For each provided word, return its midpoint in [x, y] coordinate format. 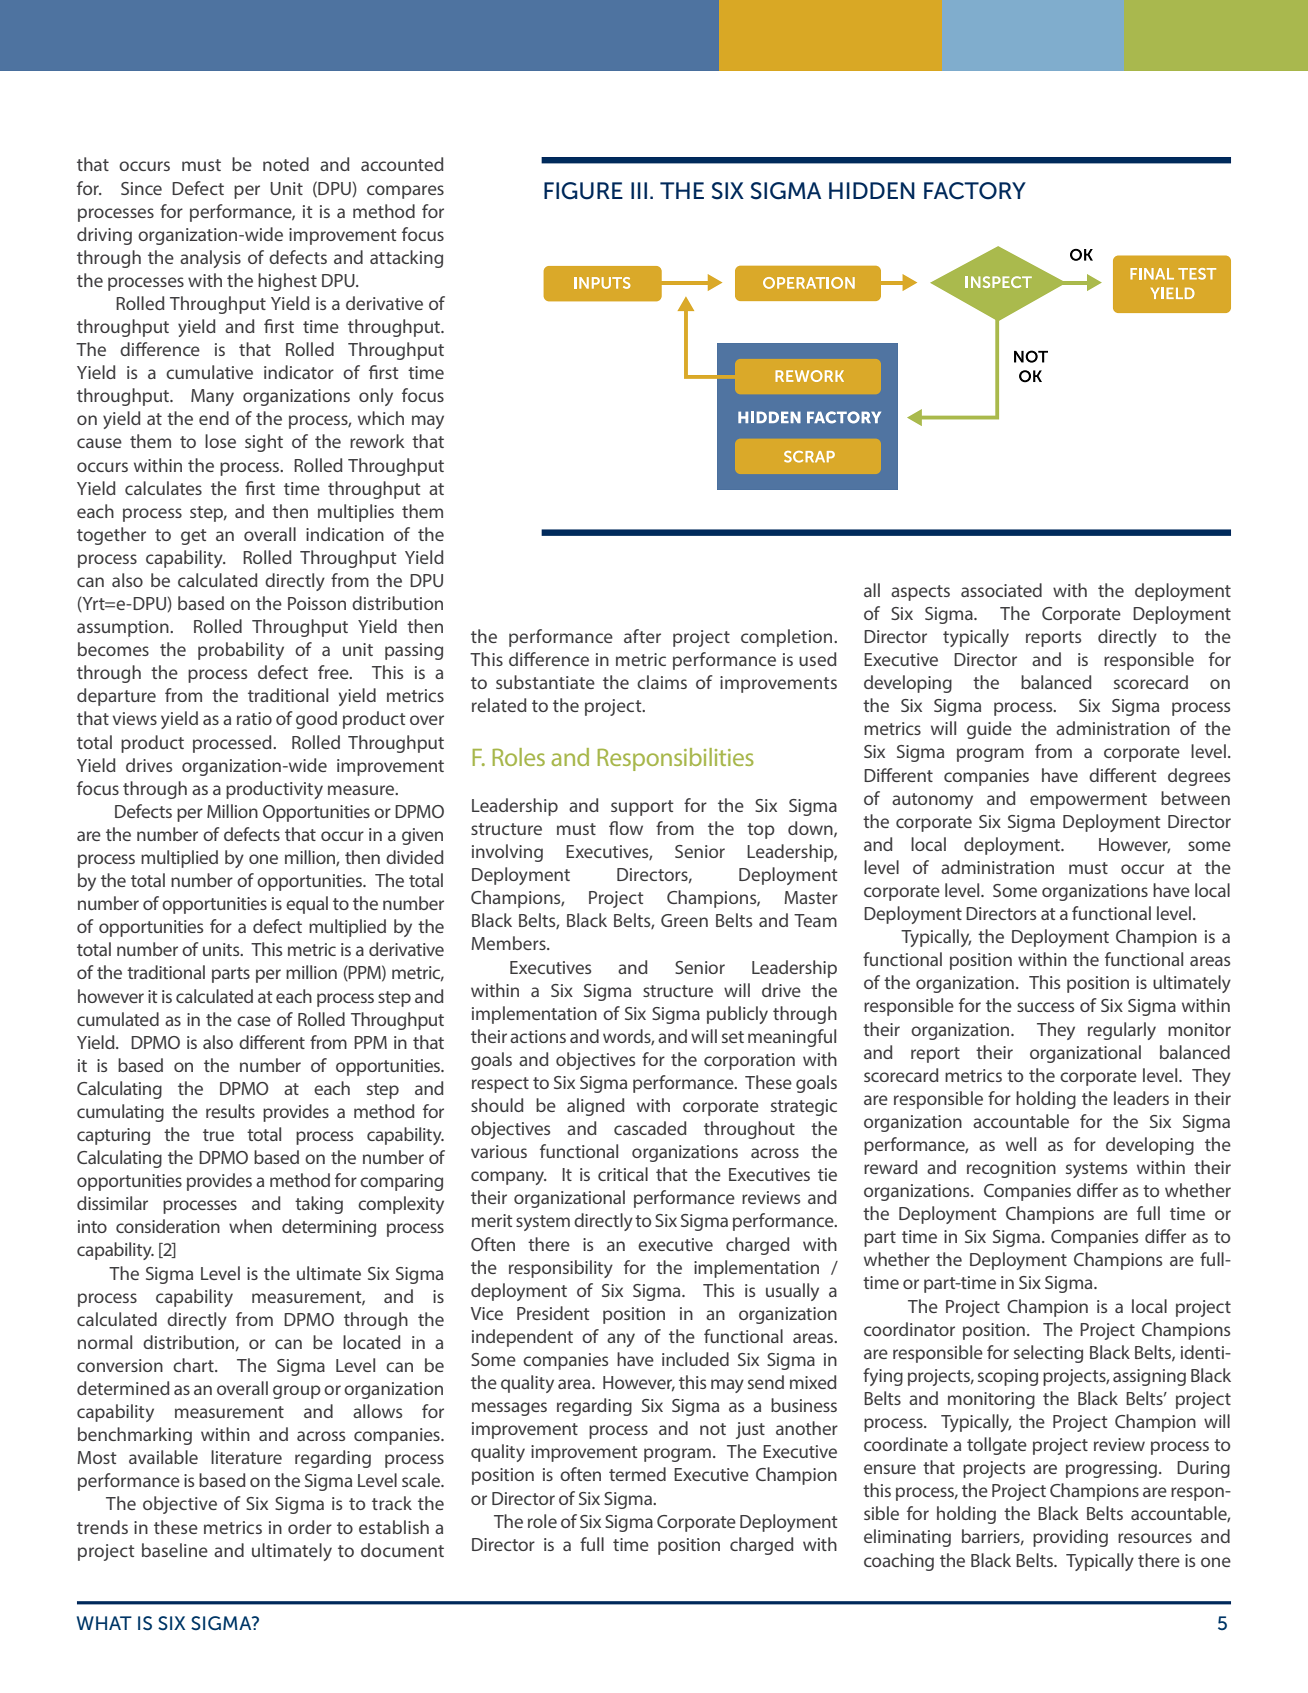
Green [684, 920]
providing [1070, 1538]
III [639, 190]
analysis [210, 259]
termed [637, 1474]
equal [307, 905]
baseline [175, 1550]
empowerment [1088, 801]
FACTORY [975, 191]
